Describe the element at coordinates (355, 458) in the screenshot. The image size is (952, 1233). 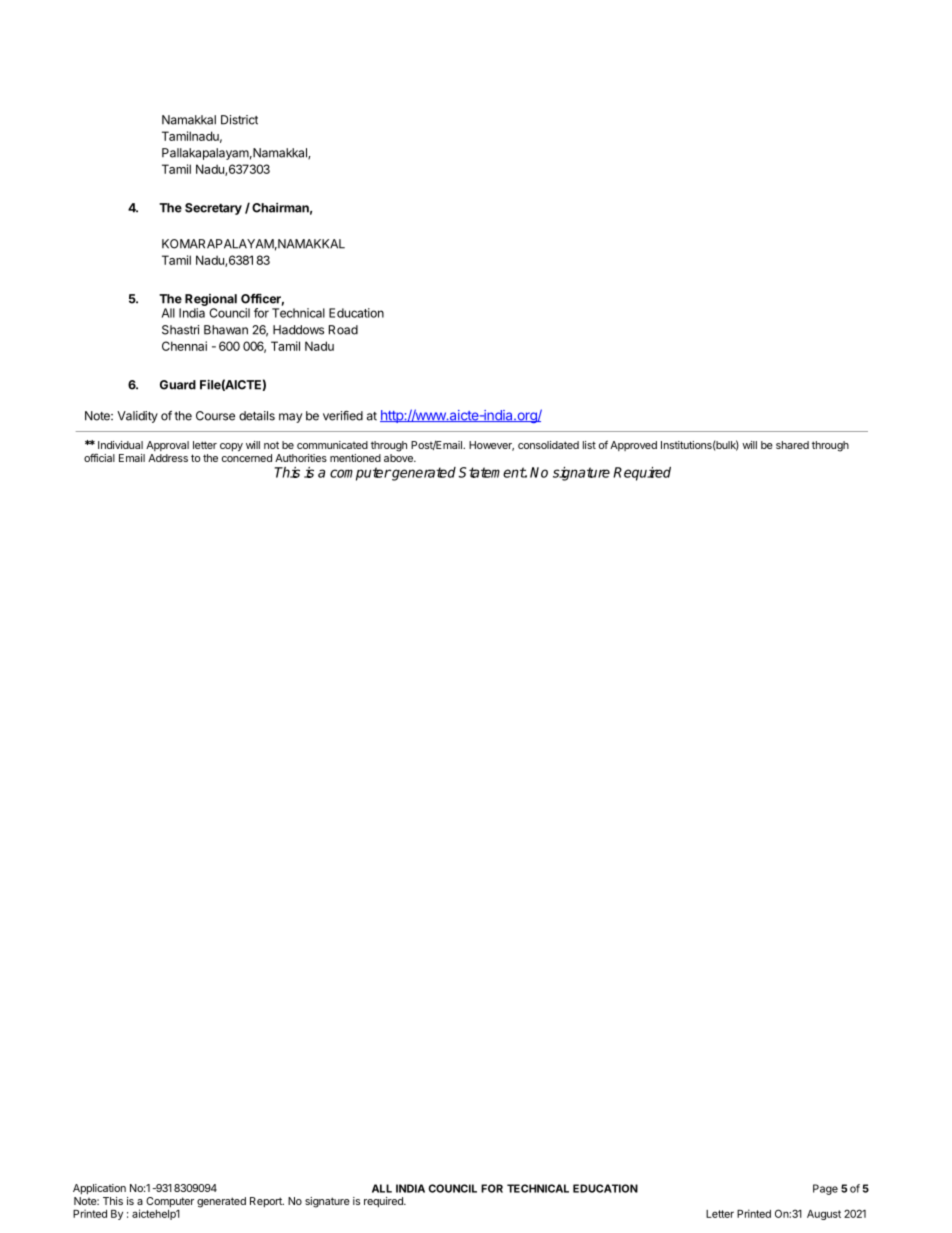
I see `mentioned` at that location.
